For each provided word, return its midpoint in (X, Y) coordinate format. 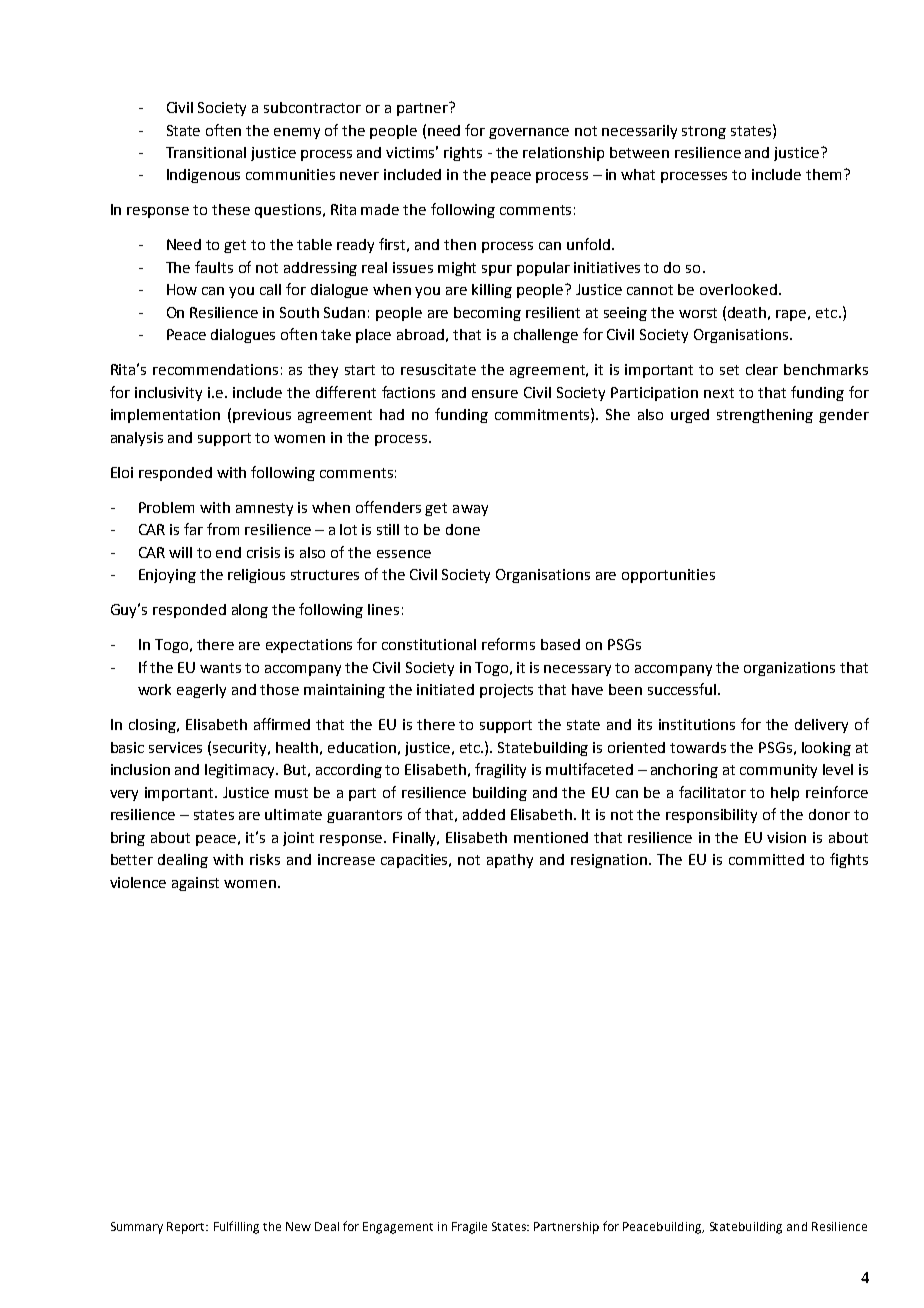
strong (704, 132)
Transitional (206, 152)
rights (463, 154)
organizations (789, 669)
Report (187, 1228)
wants (220, 668)
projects (506, 691)
